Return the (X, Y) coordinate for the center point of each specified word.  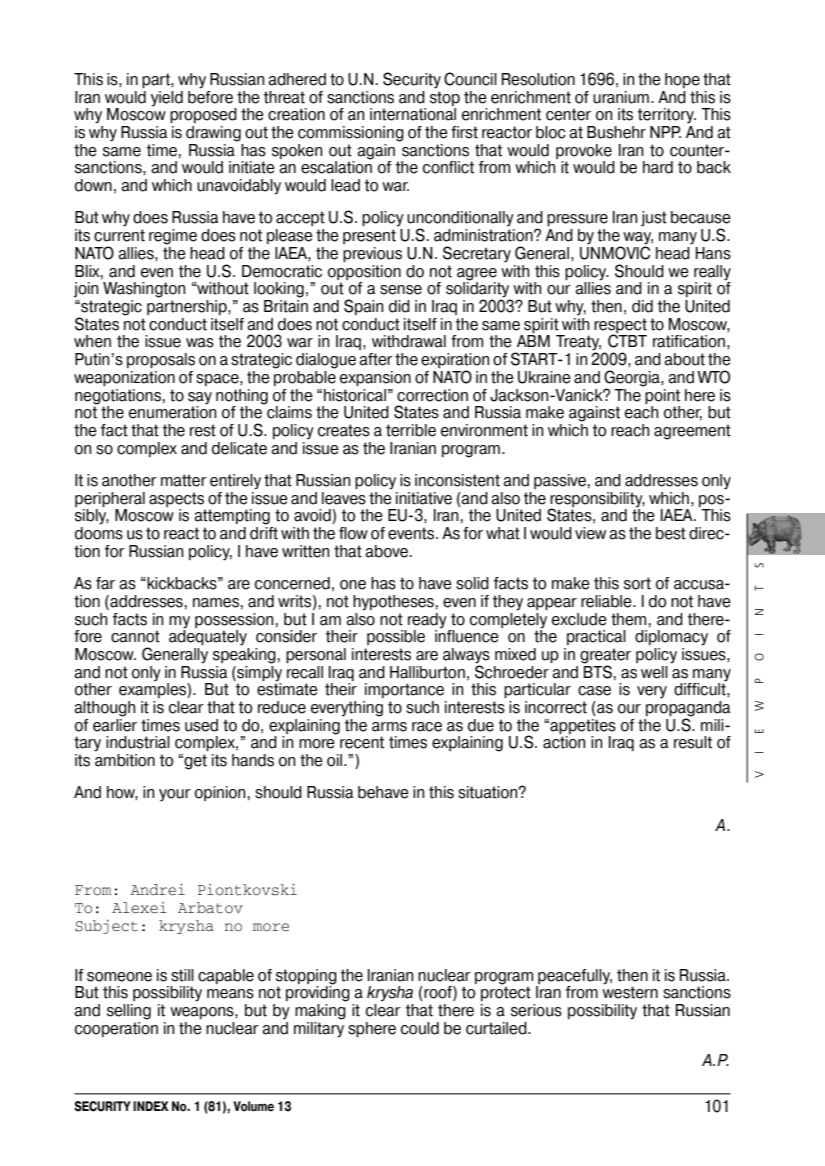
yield (167, 99)
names (216, 603)
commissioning (351, 134)
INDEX (151, 1106)
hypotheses (393, 603)
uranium (621, 97)
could (420, 1028)
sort (637, 583)
